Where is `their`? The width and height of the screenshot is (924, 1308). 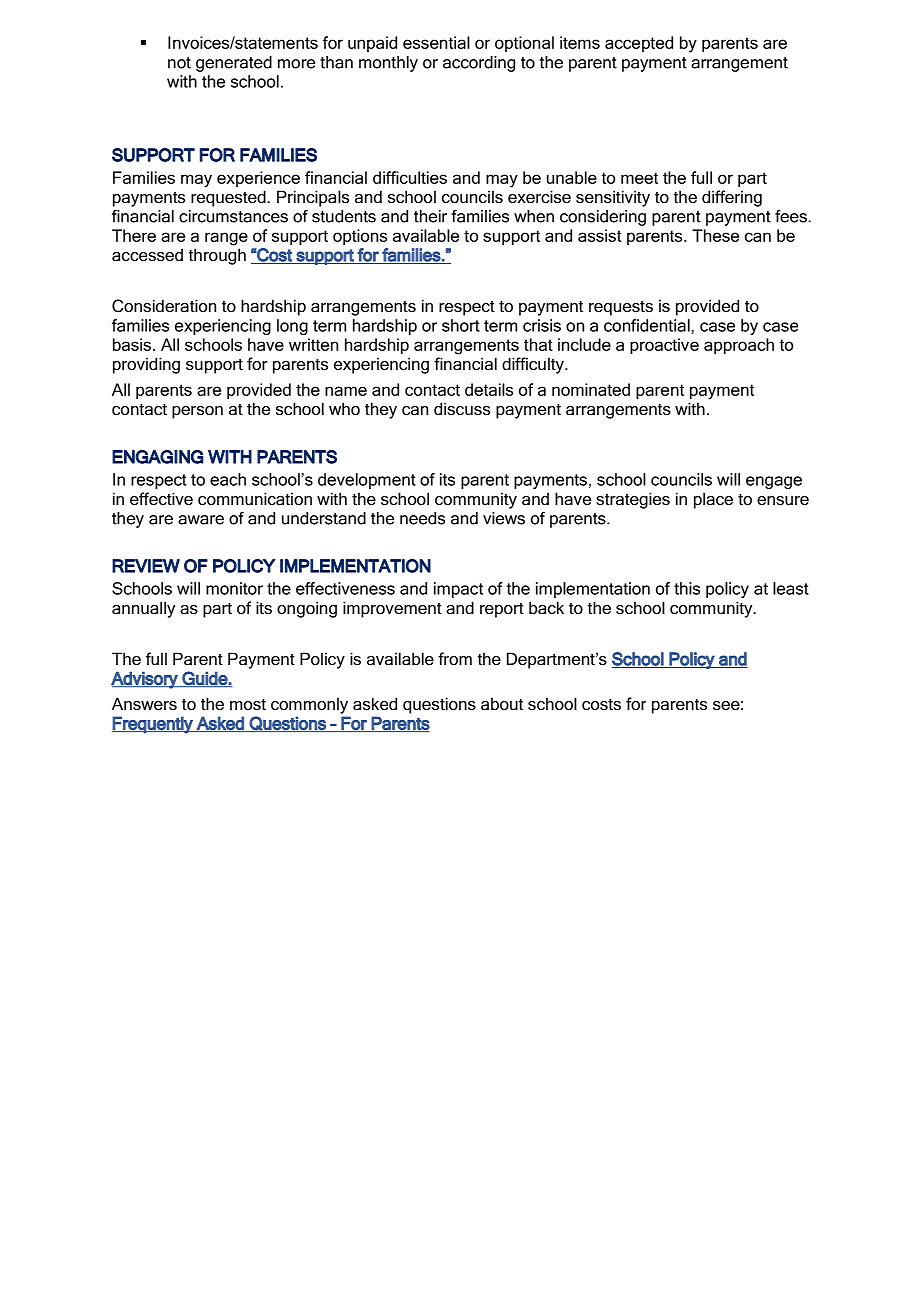
their is located at coordinates (430, 216).
